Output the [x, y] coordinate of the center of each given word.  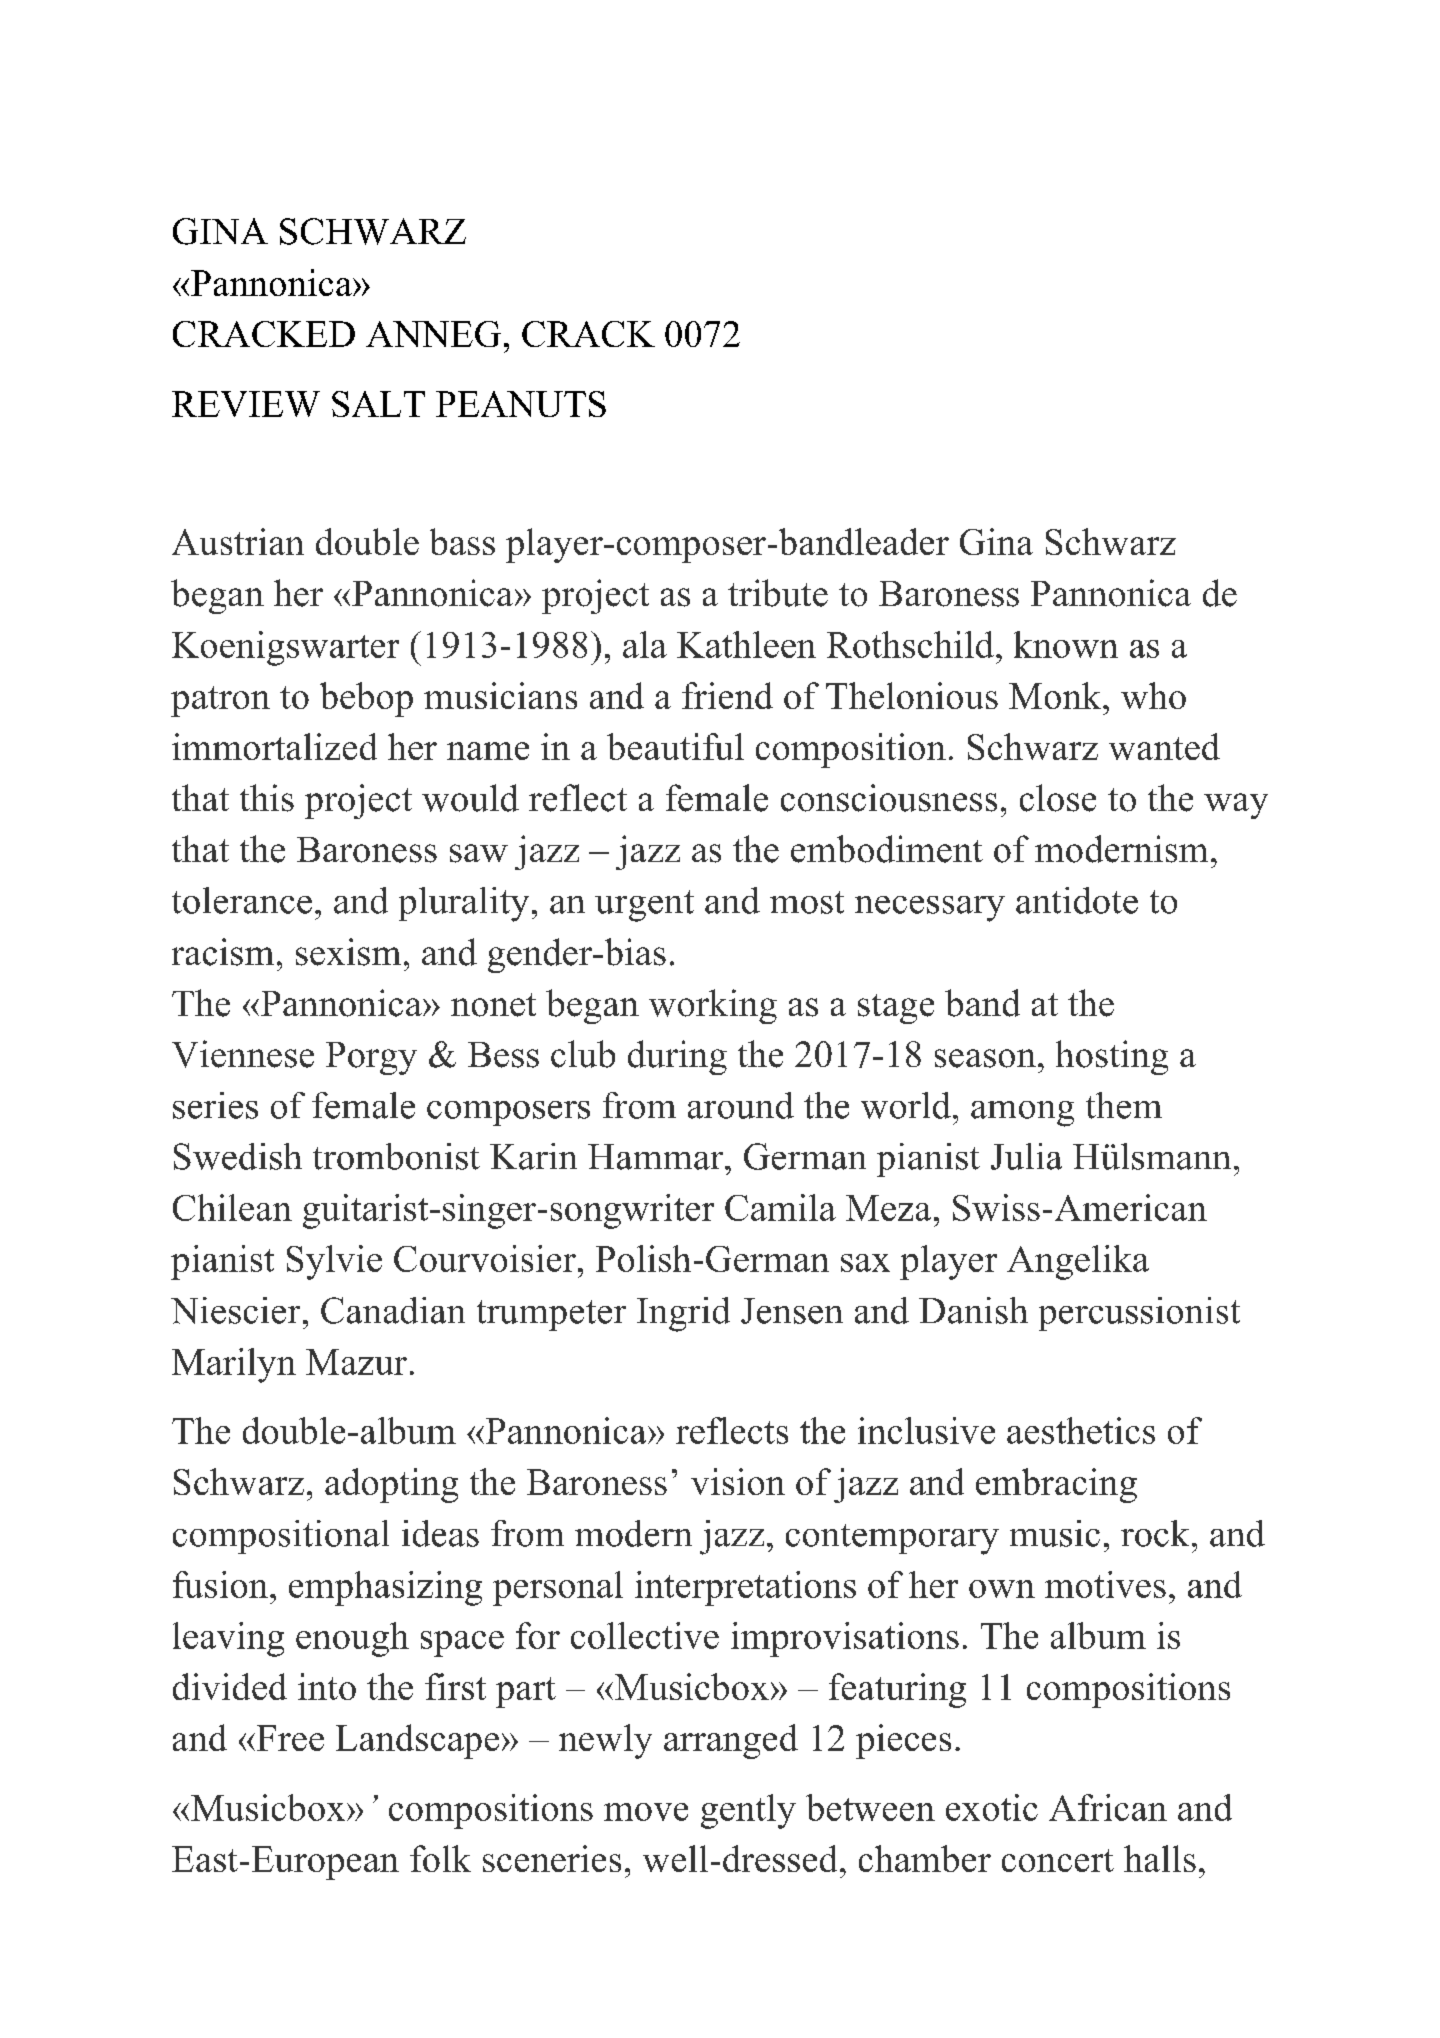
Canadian [393, 1310]
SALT [378, 404]
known [1066, 644]
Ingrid [683, 1314]
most [807, 902]
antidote [1077, 900]
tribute [778, 593]
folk [440, 1858]
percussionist [1139, 1314]
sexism [348, 952]
